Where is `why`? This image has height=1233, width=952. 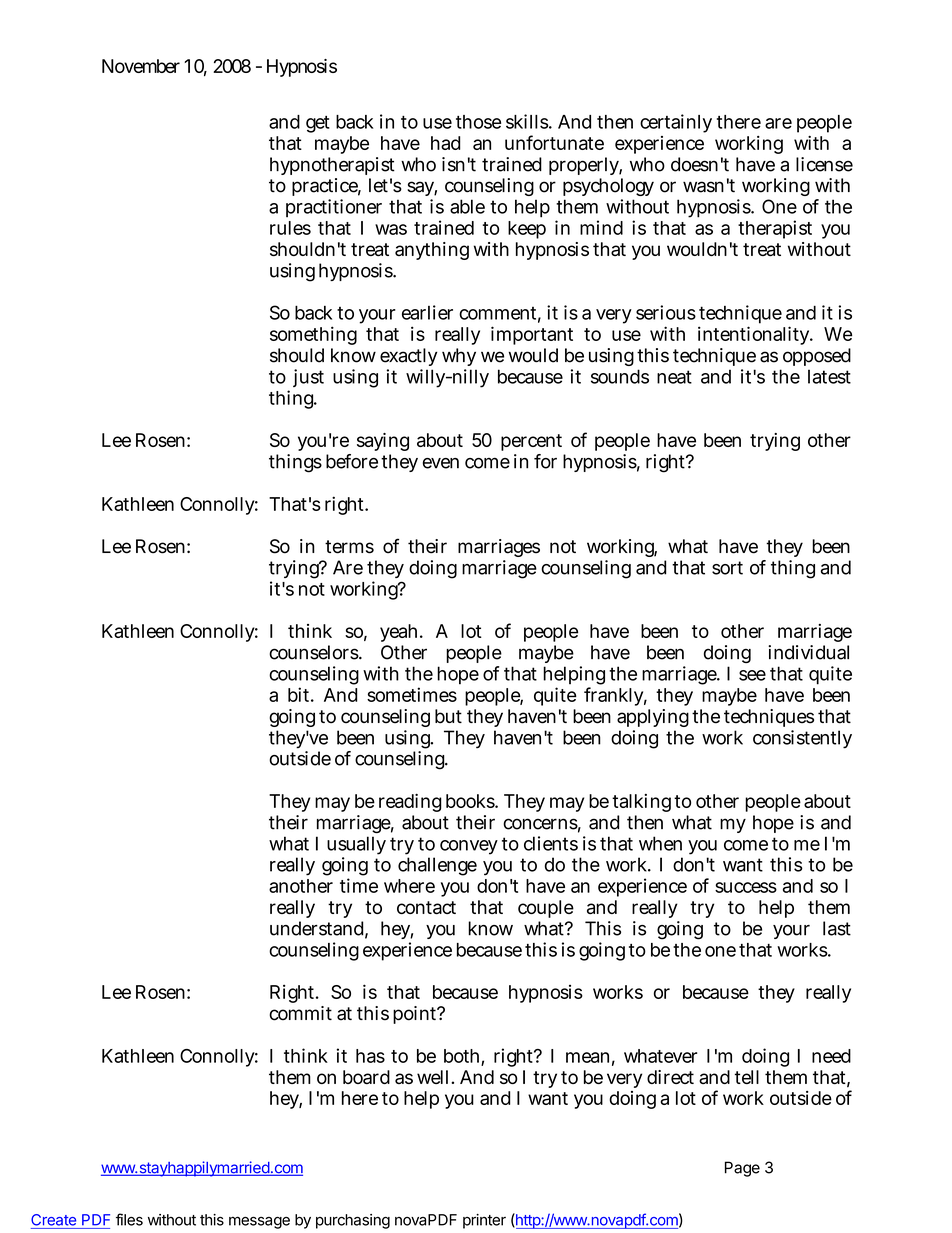 why is located at coordinates (459, 357).
